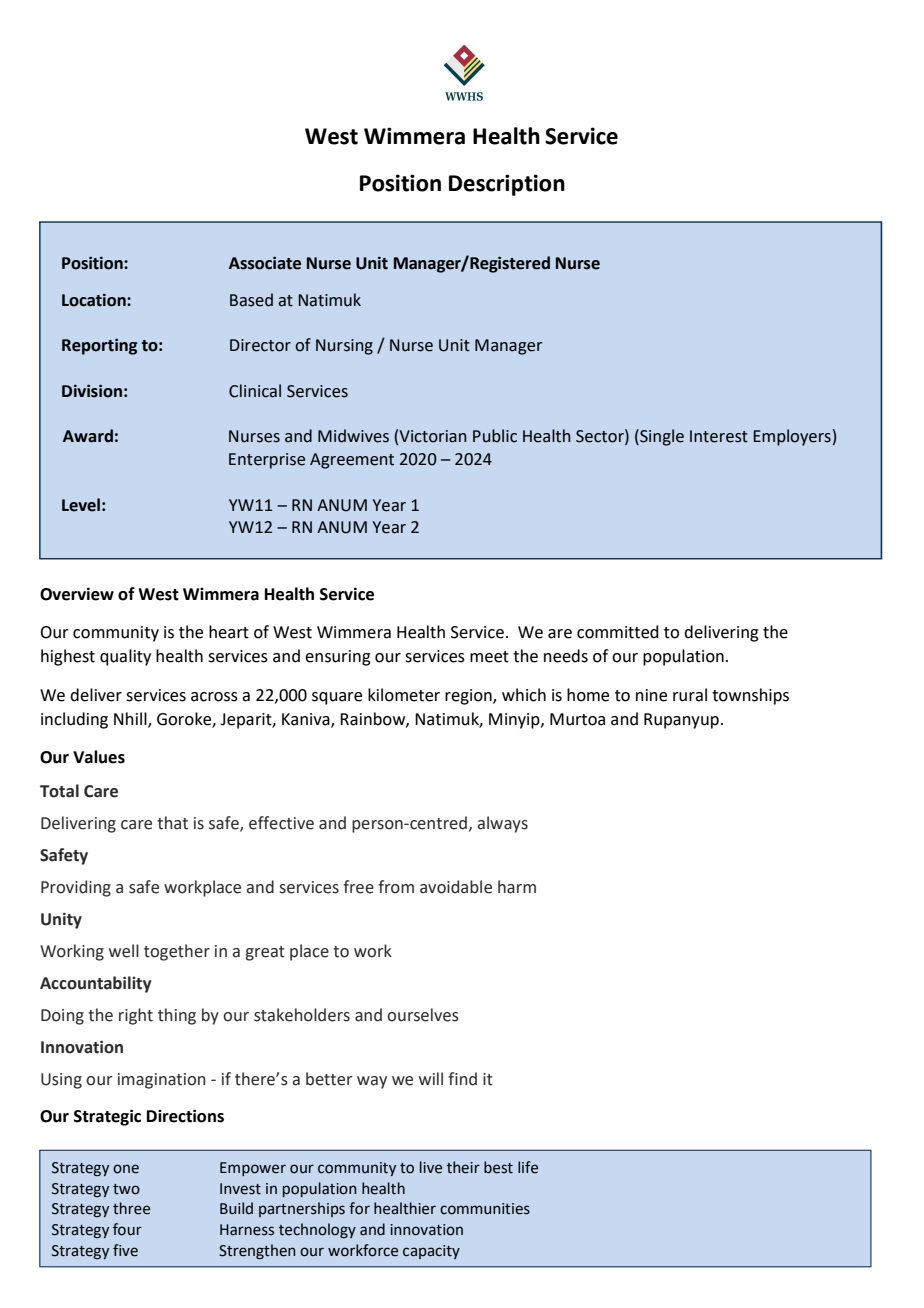 This screenshot has height=1308, width=924. What do you see at coordinates (423, 1015) in the screenshot?
I see `ourselves` at bounding box center [423, 1015].
